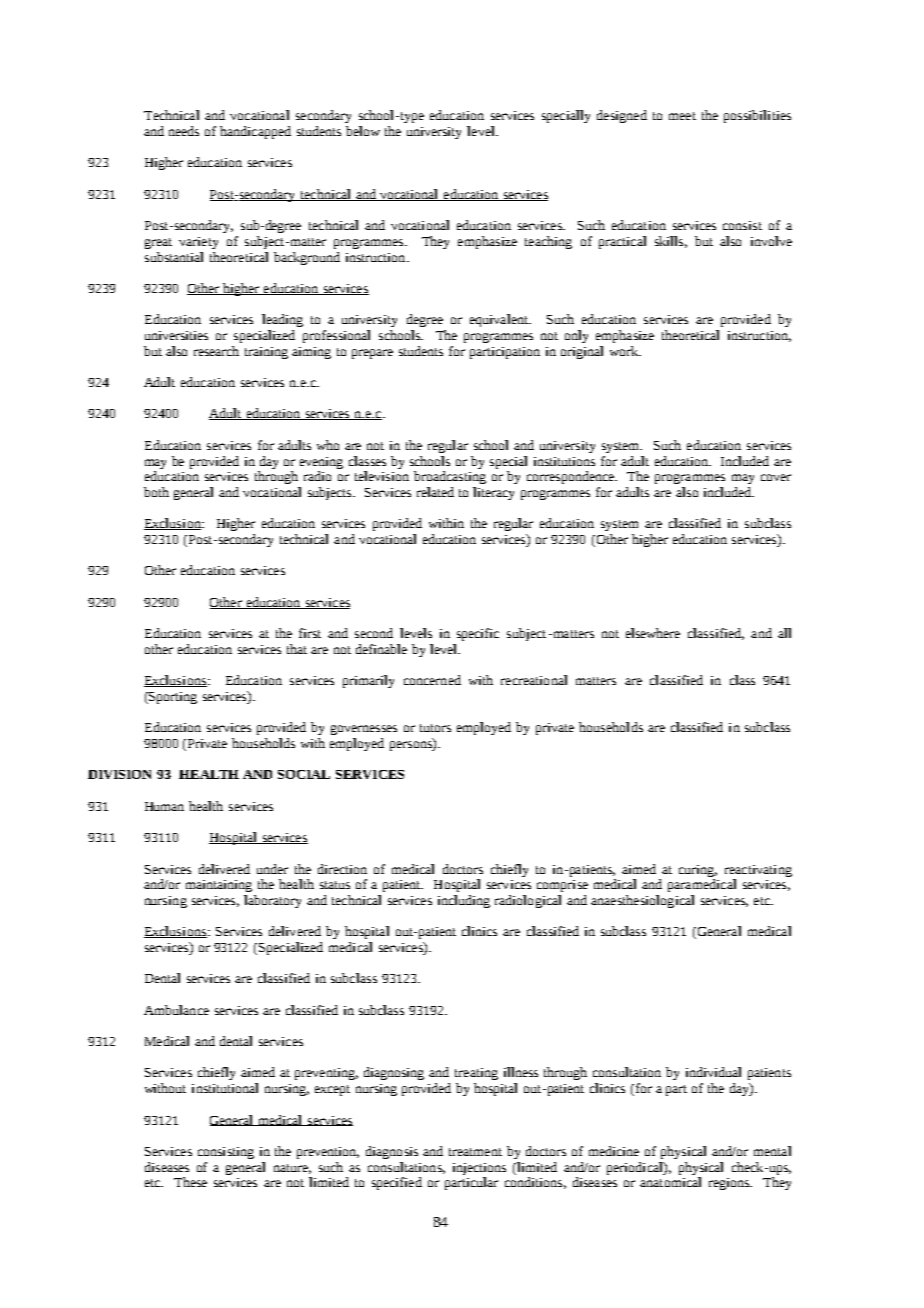 The height and width of the document is (1308, 924). What do you see at coordinates (475, 1152) in the document?
I see `treatment` at bounding box center [475, 1152].
